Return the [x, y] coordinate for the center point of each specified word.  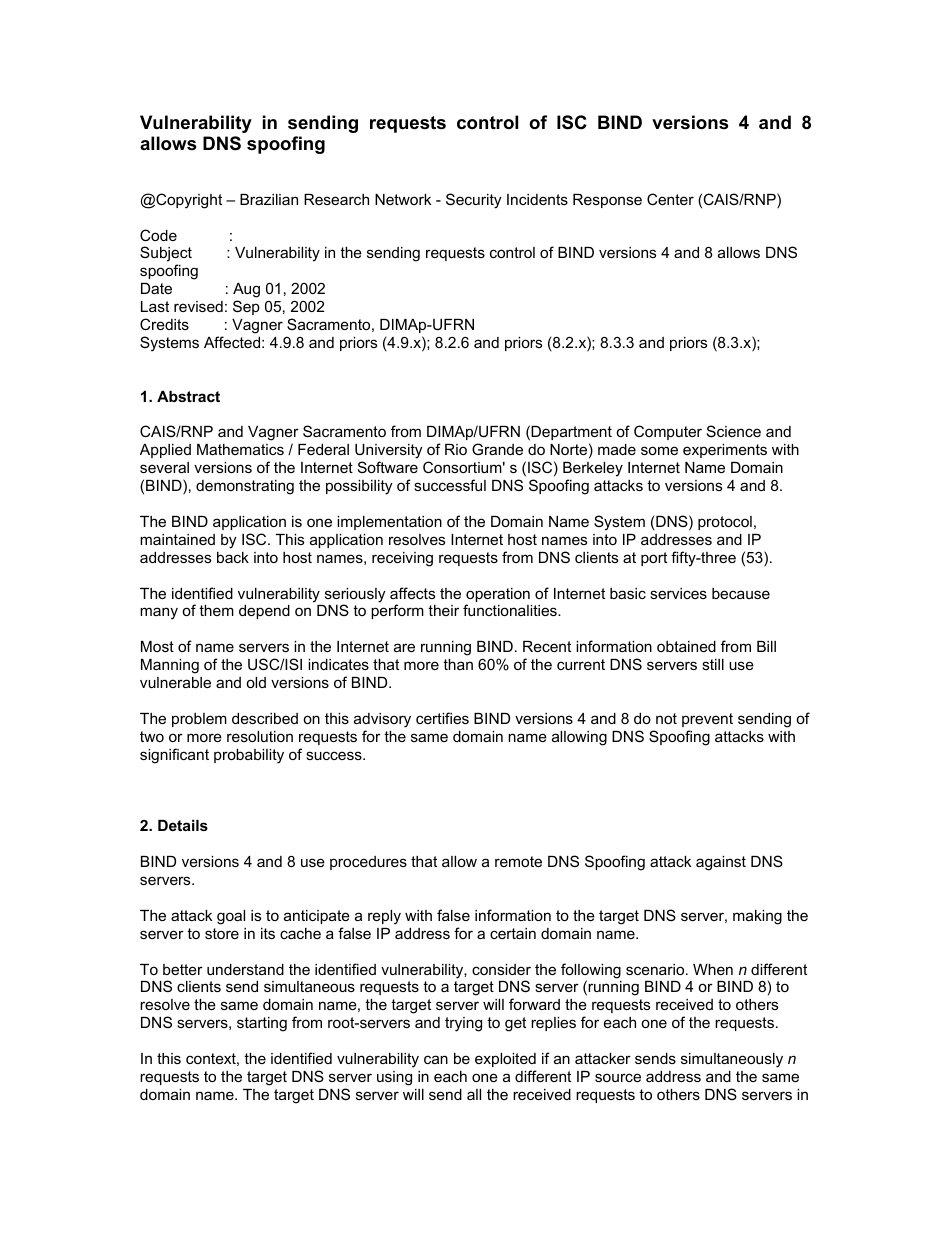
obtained [686, 646]
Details [183, 825]
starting [262, 1024]
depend [264, 612]
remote [518, 861]
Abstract [188, 396]
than [458, 664]
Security [473, 201]
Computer [668, 432]
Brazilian [269, 199]
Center [670, 199]
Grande [497, 449]
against [721, 863]
